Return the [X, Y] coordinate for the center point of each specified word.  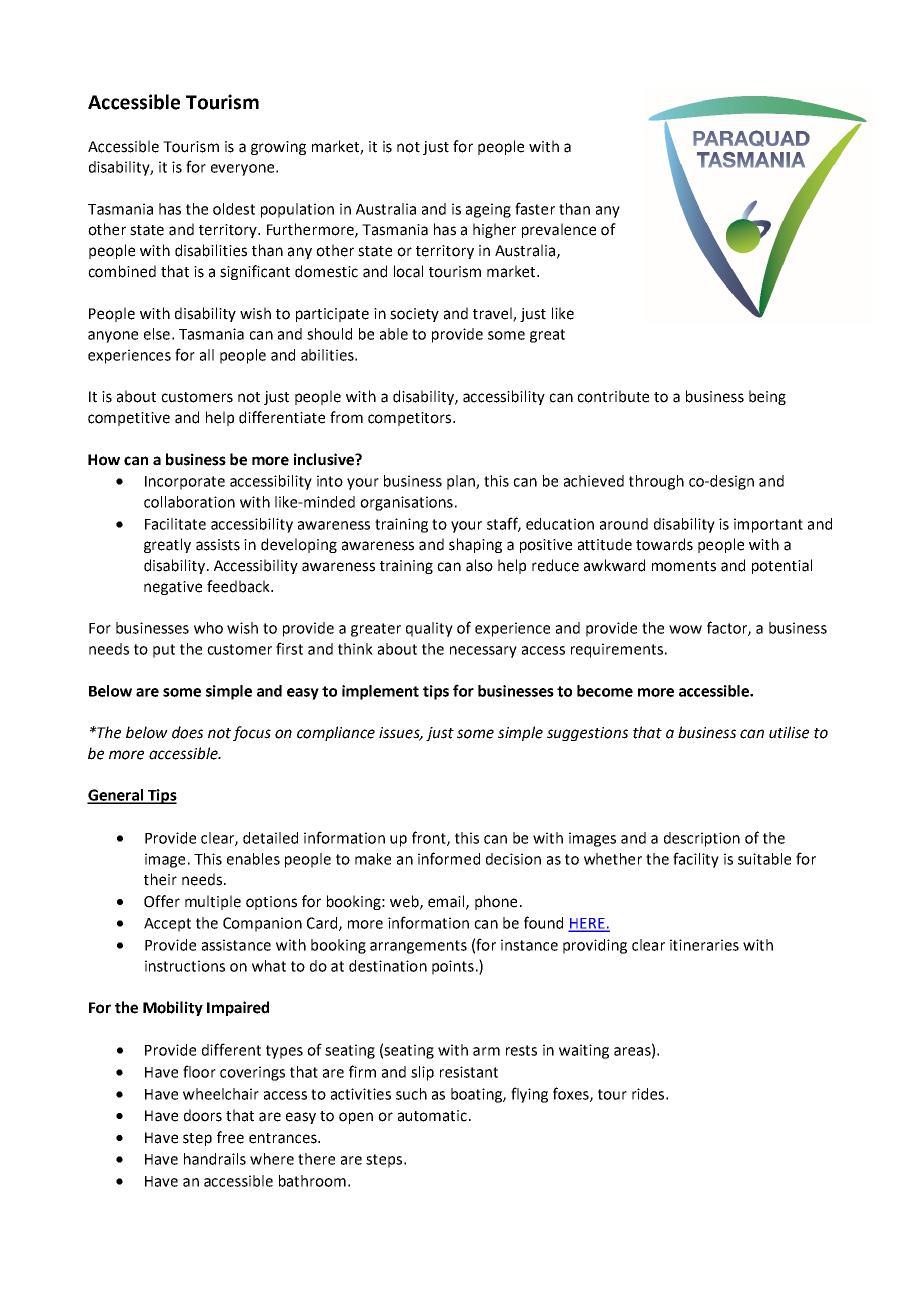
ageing [488, 210]
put [164, 651]
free [230, 1137]
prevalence [559, 230]
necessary [483, 652]
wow [685, 629]
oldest [234, 209]
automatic [432, 1116]
